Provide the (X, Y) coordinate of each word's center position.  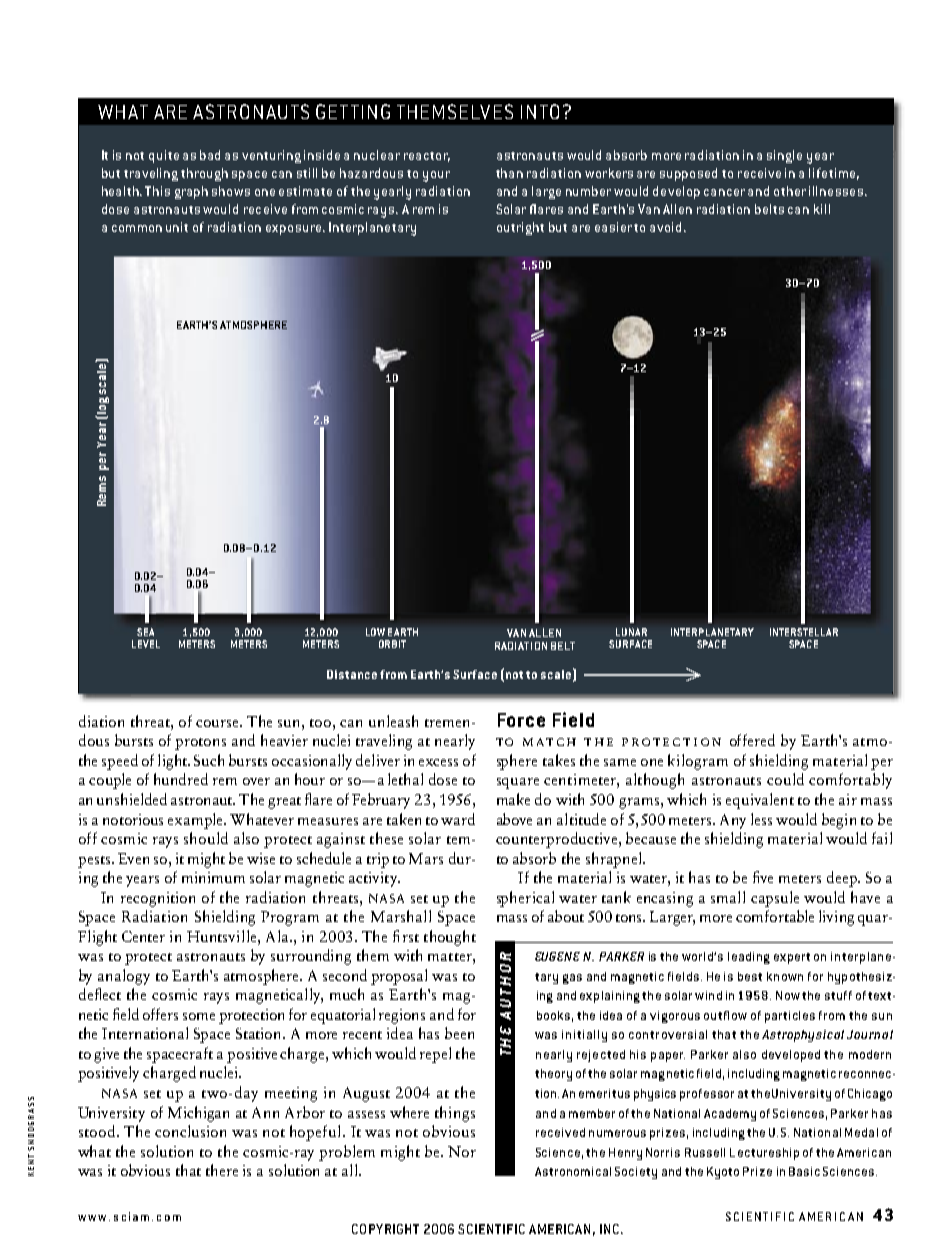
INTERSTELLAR (804, 632)
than (509, 173)
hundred (181, 779)
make (513, 799)
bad (210, 155)
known (785, 976)
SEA (145, 632)
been (459, 1033)
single (784, 156)
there (222, 1170)
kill (822, 209)
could (785, 779)
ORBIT (392, 644)
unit (177, 227)
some (199, 1016)
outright (520, 228)
